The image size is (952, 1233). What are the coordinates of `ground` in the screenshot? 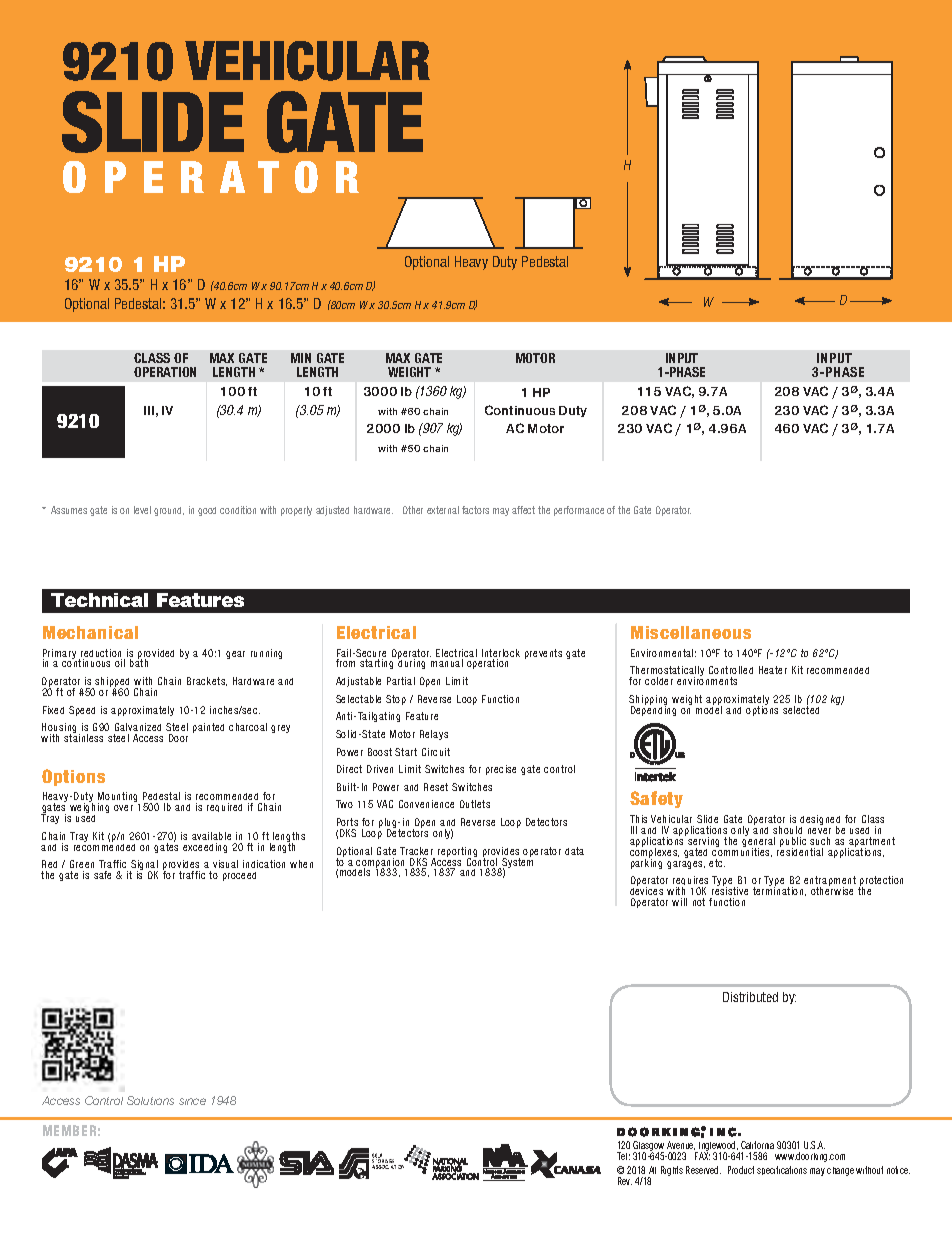 It's located at (169, 511).
